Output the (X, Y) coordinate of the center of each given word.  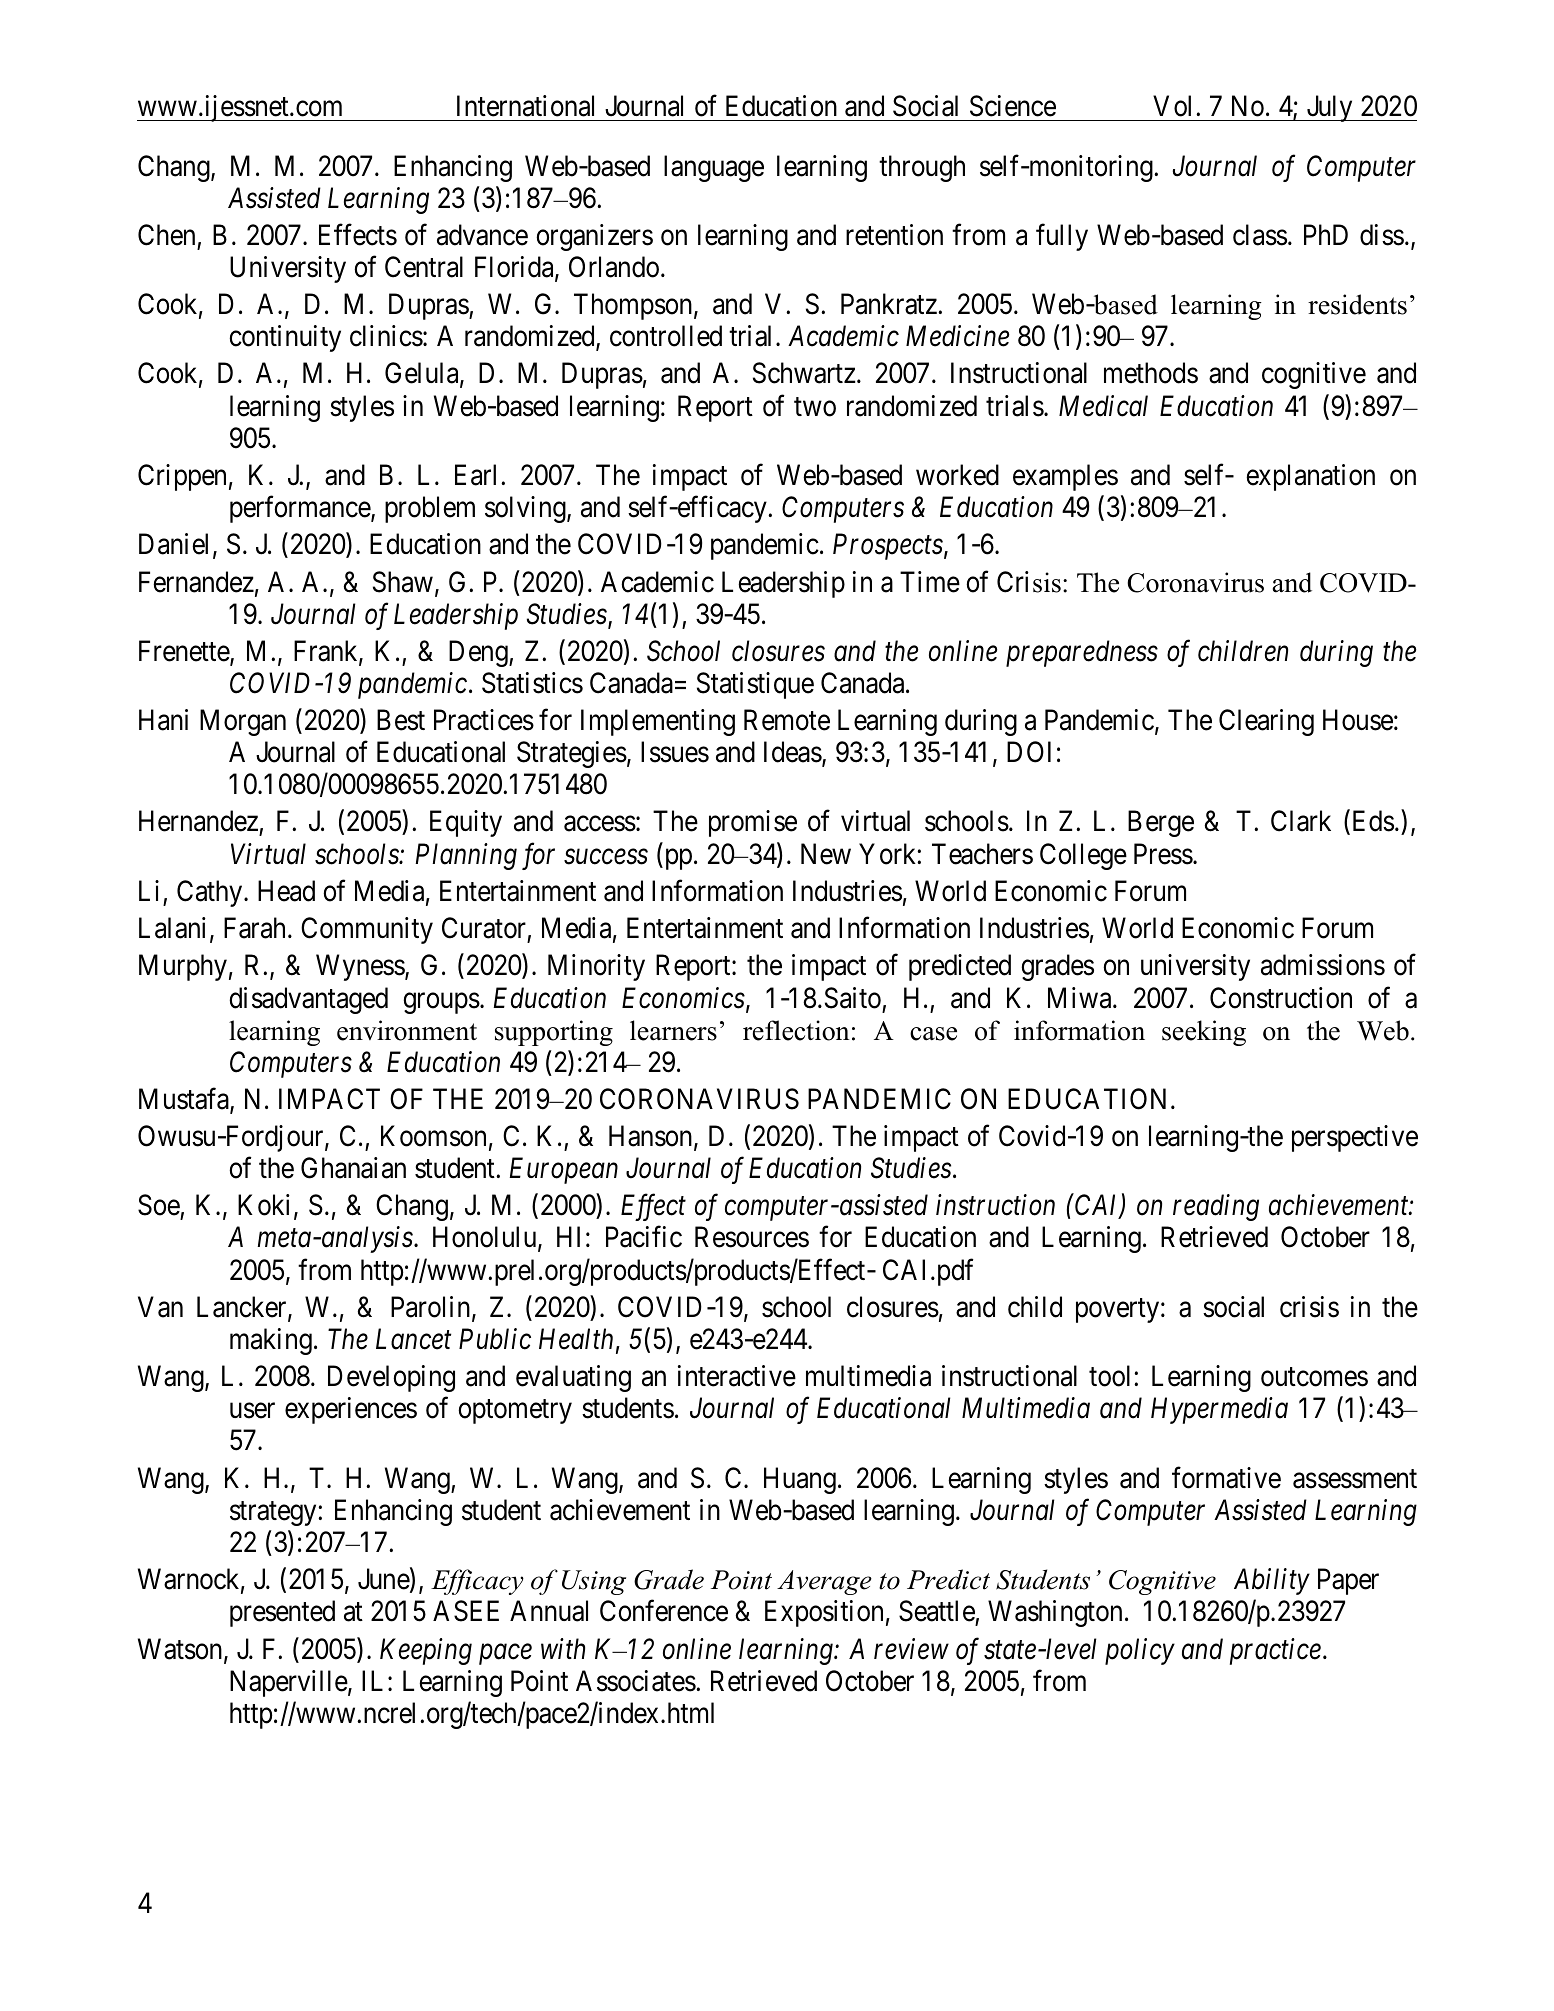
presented (282, 1613)
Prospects (888, 547)
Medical (1103, 406)
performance (301, 509)
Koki (264, 1205)
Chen (166, 235)
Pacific (644, 1237)
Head (286, 891)
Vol (1175, 106)
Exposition (824, 1613)
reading (1216, 1207)
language (714, 168)
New (826, 854)
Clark (1301, 821)
